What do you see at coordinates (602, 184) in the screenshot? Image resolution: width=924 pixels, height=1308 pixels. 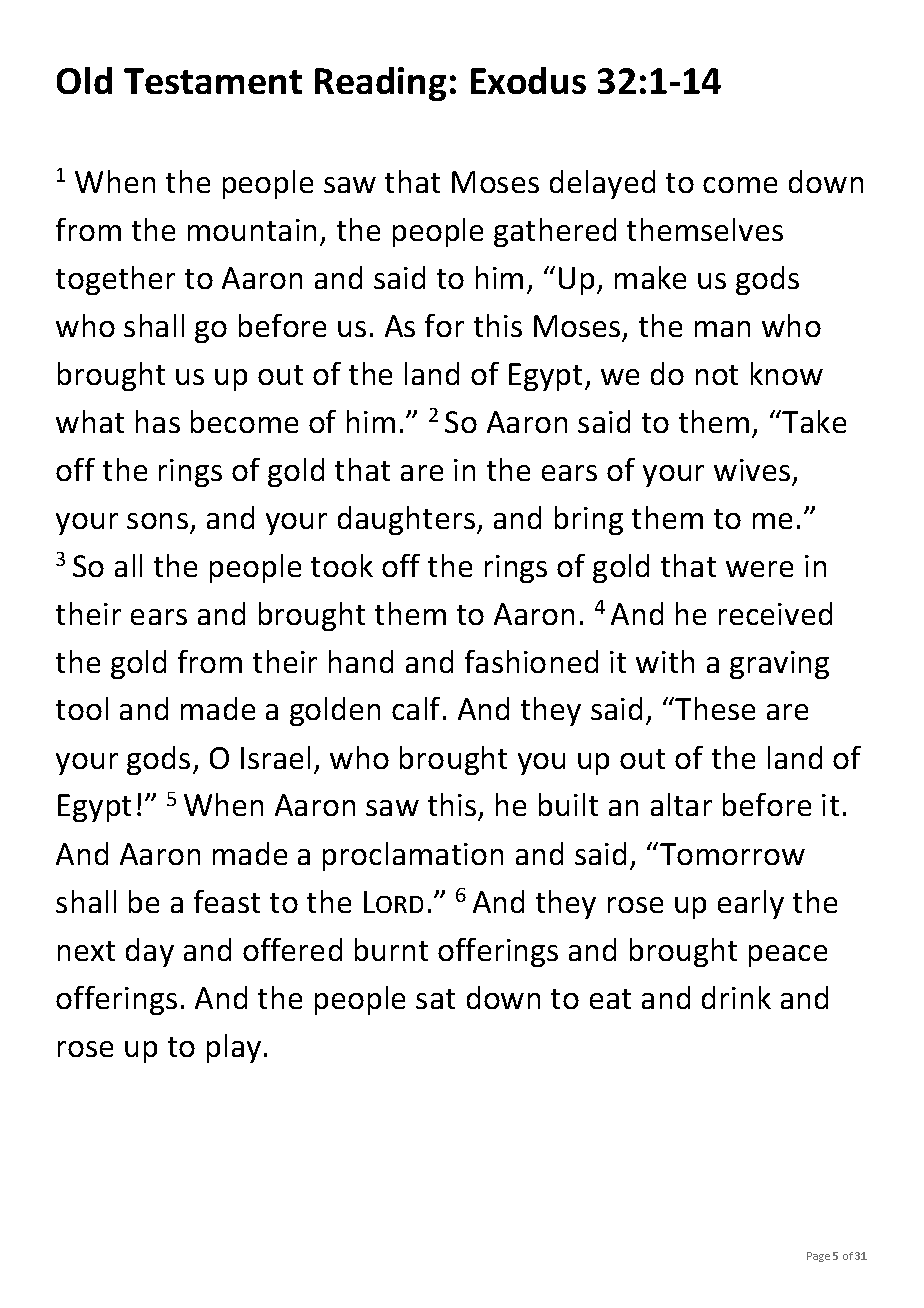 I see `delayed` at bounding box center [602, 184].
